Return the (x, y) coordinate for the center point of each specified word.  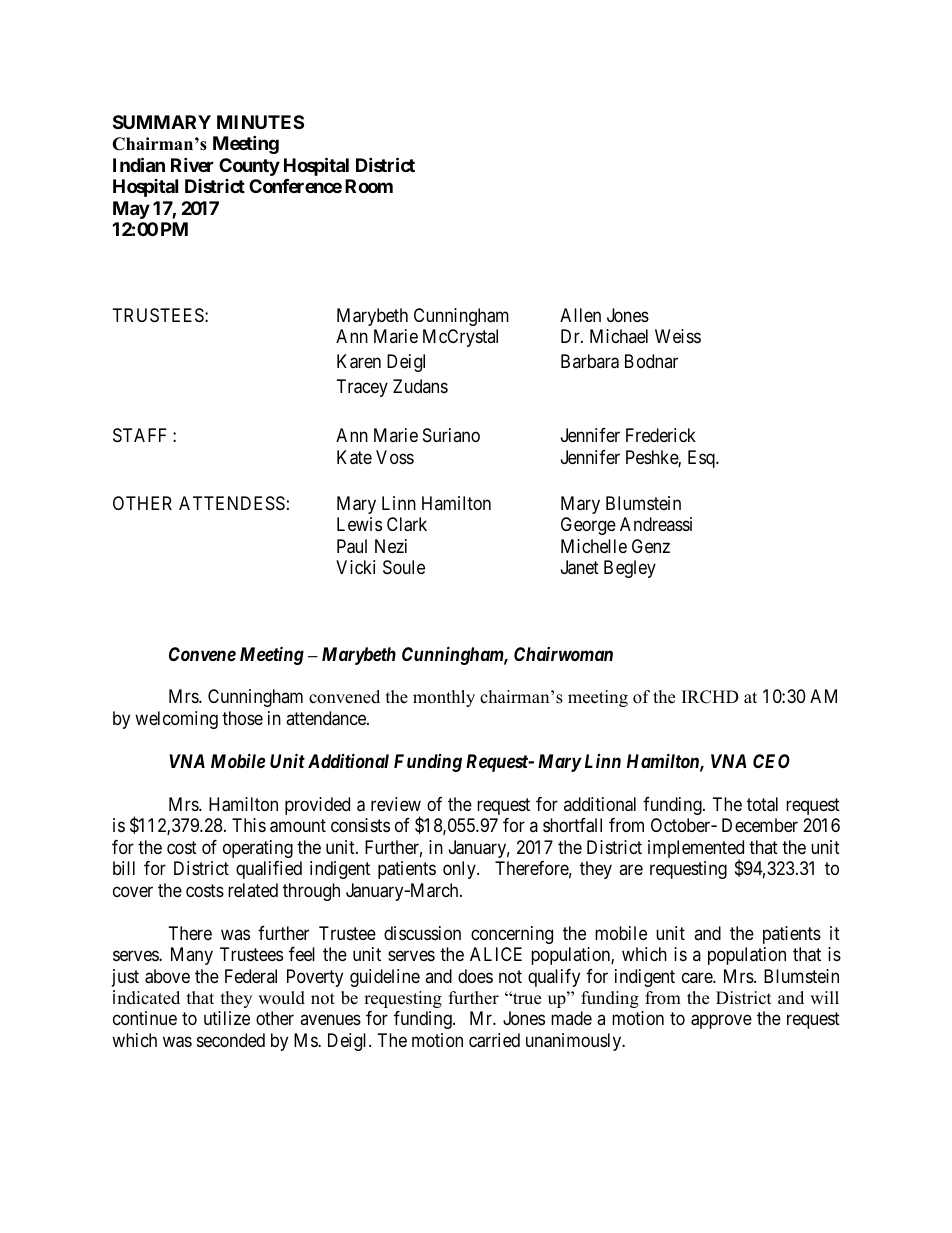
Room (369, 186)
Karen (359, 361)
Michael (619, 336)
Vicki (355, 567)
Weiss (678, 336)
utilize (227, 1018)
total (762, 804)
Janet (580, 567)
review (396, 804)
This (249, 825)
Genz (651, 546)
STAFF (140, 435)
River (192, 164)
